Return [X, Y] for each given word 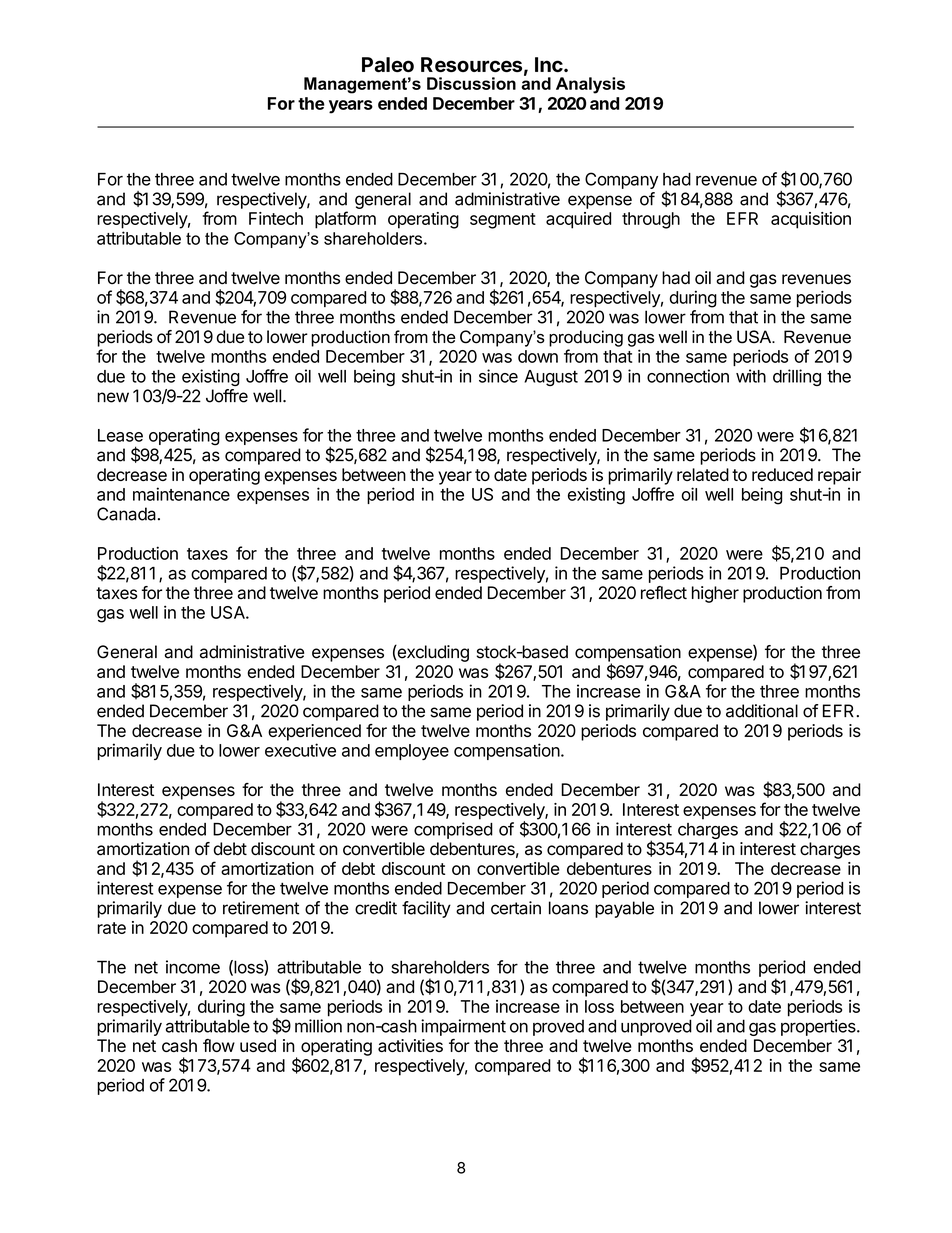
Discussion [471, 83]
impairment [463, 1027]
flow [219, 1045]
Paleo [388, 64]
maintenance [181, 494]
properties [819, 1027]
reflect [664, 593]
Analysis [590, 85]
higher [715, 594]
